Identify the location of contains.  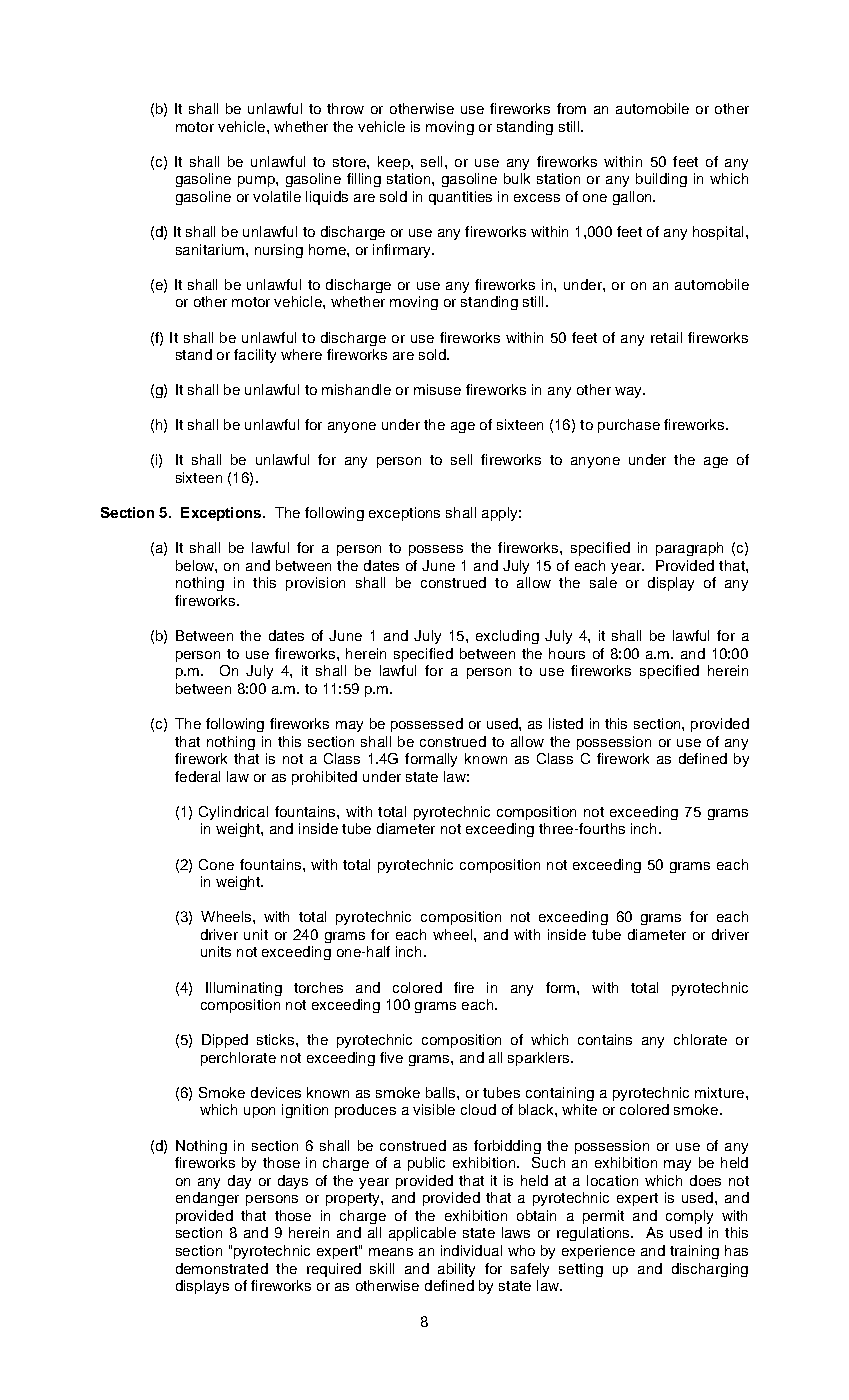
(605, 1039).
